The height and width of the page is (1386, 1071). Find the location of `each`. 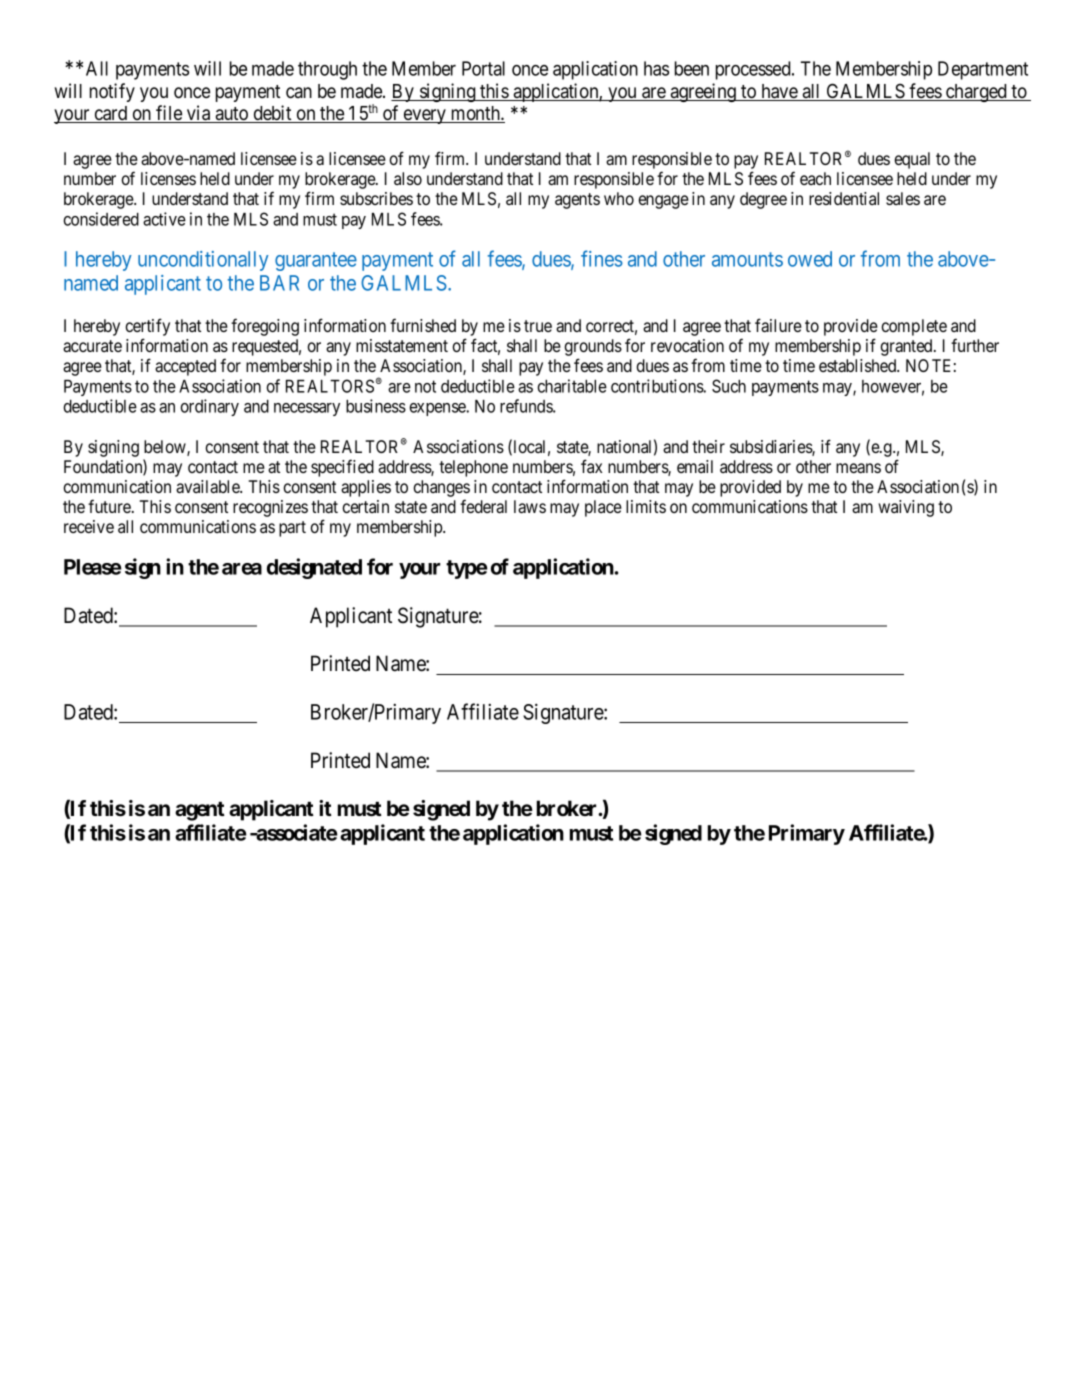

each is located at coordinates (815, 178).
